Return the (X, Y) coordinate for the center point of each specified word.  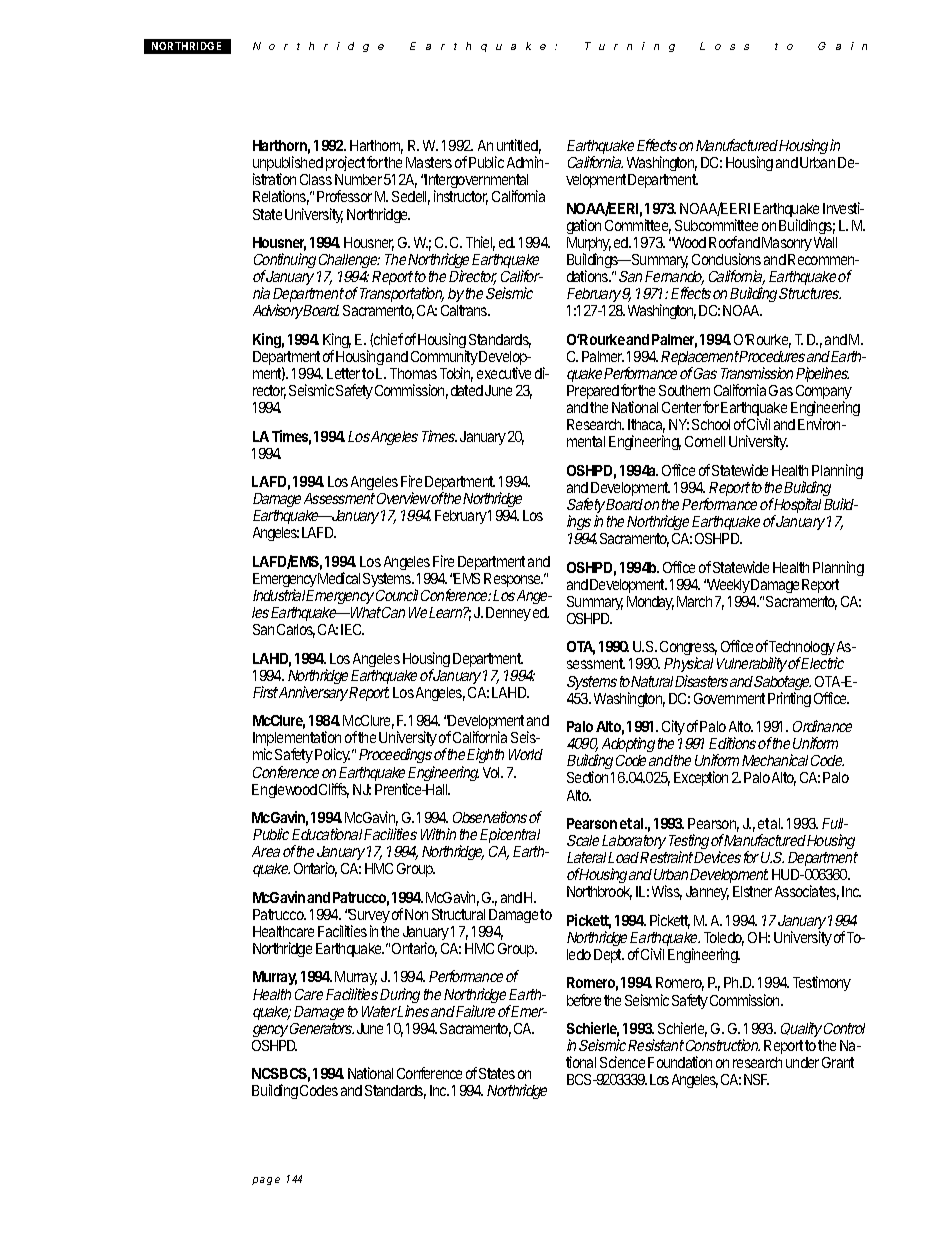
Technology (802, 649)
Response (513, 580)
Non (416, 914)
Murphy (589, 245)
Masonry (787, 244)
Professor (344, 196)
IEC (352, 629)
